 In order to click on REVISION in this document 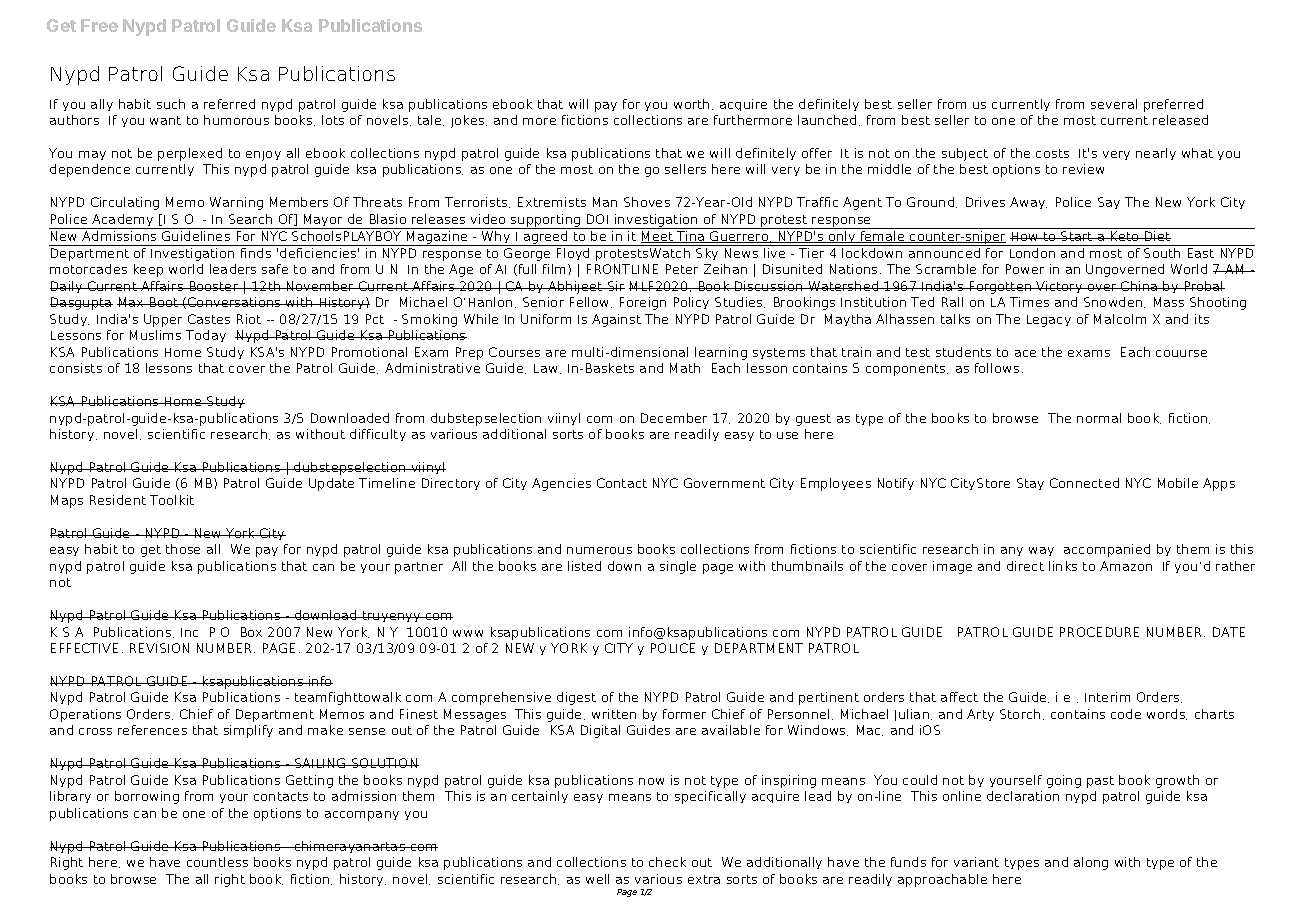, I will do `click(159, 648)`.
